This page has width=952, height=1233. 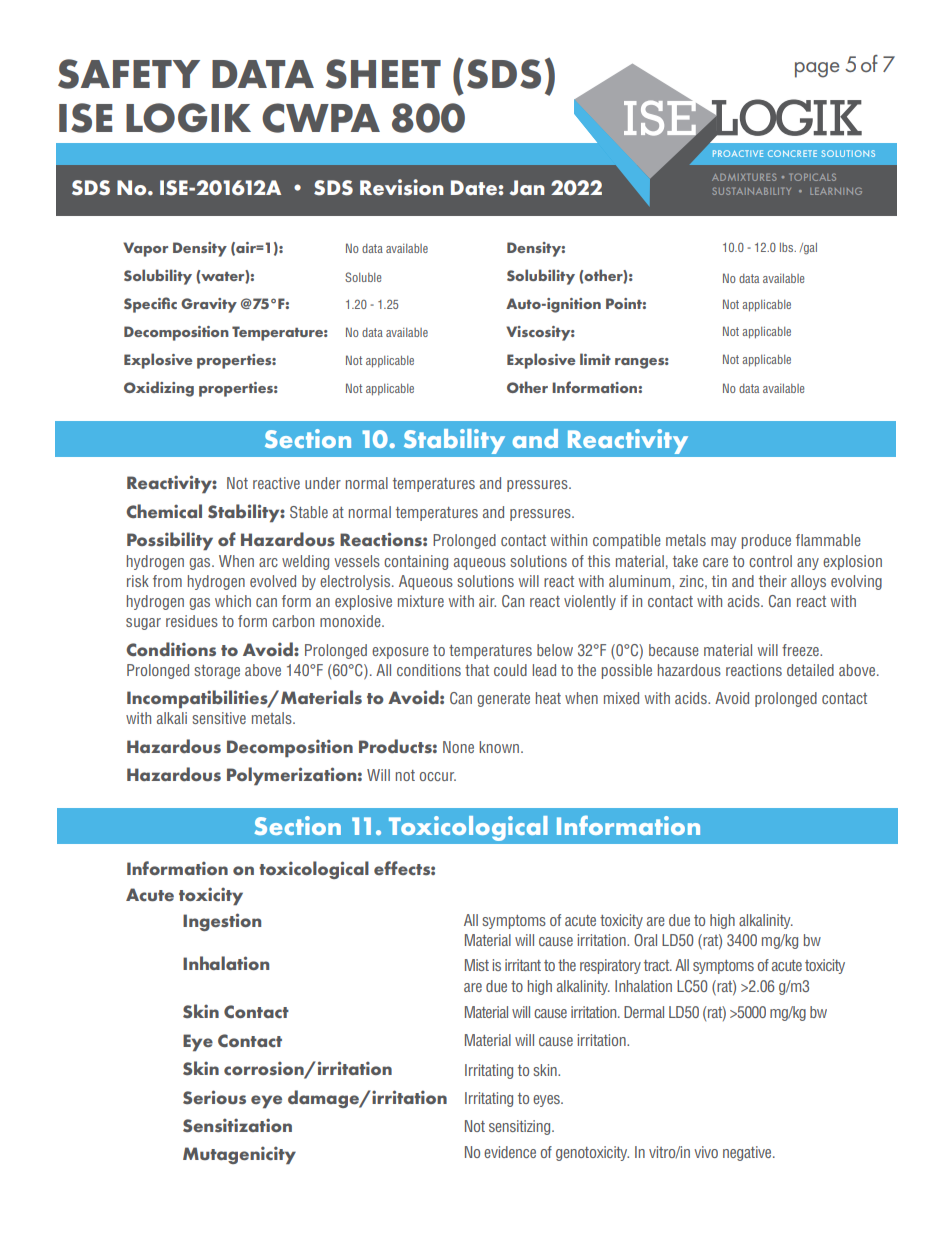 What do you see at coordinates (237, 1125) in the page?
I see `Sensitization` at bounding box center [237, 1125].
